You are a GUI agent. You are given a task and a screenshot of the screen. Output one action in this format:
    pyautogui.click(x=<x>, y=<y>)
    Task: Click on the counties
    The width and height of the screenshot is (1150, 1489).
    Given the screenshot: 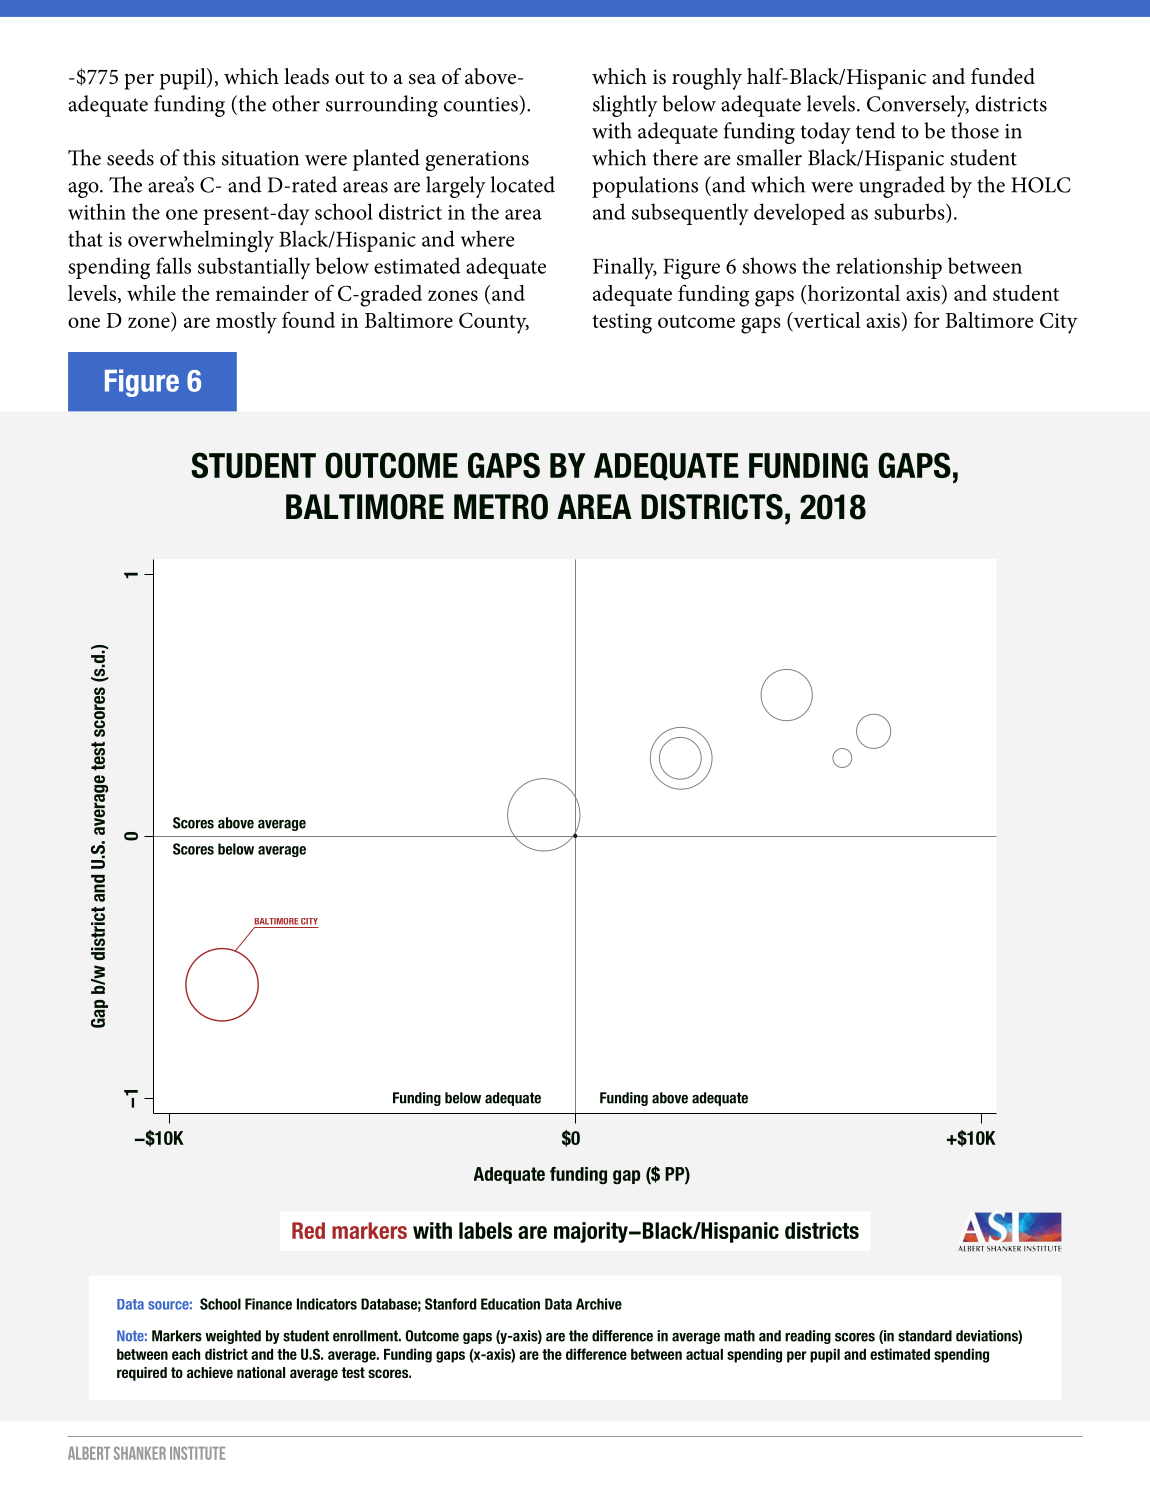 What is the action you would take?
    pyautogui.click(x=482, y=103)
